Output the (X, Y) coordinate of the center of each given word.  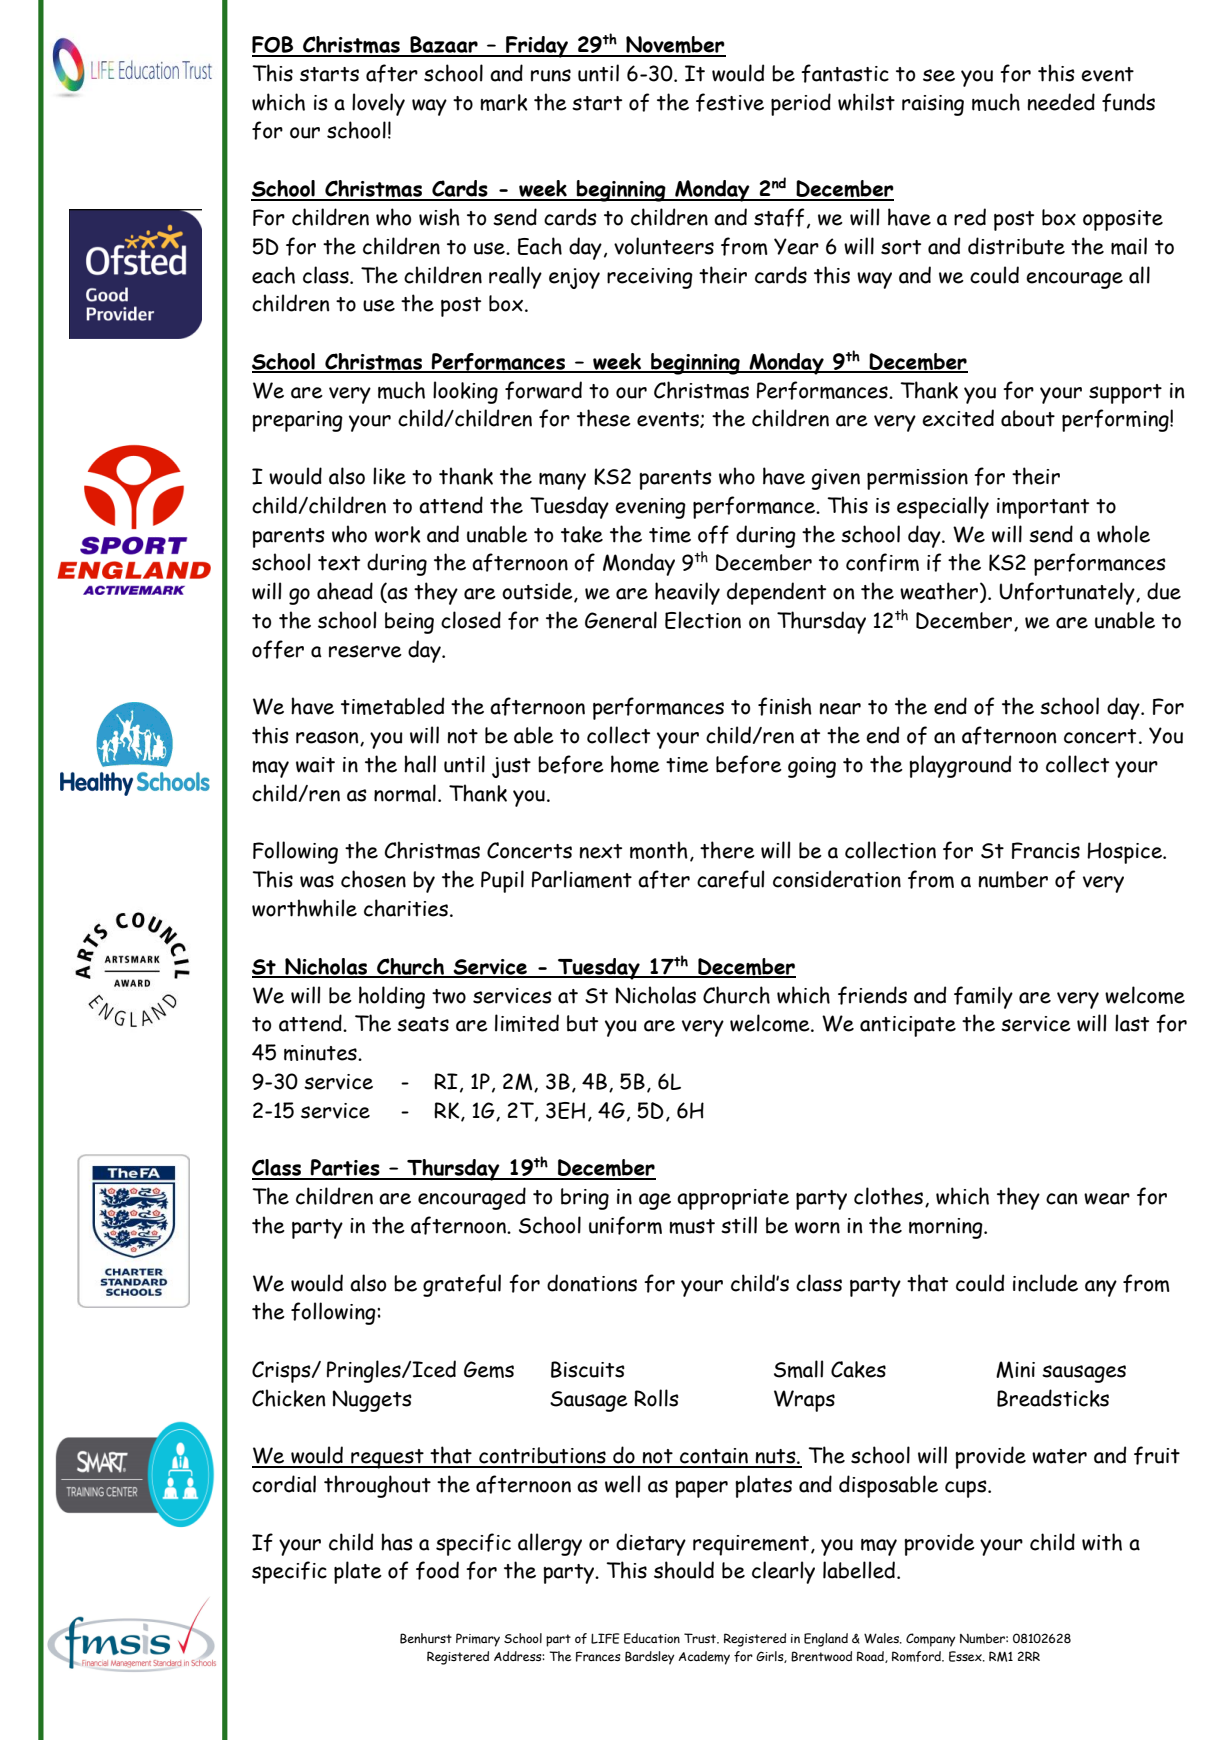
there (727, 850)
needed (1061, 102)
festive (730, 102)
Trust (701, 1638)
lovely (378, 104)
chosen (373, 879)
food (437, 1570)
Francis (1046, 850)
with (1102, 1542)
